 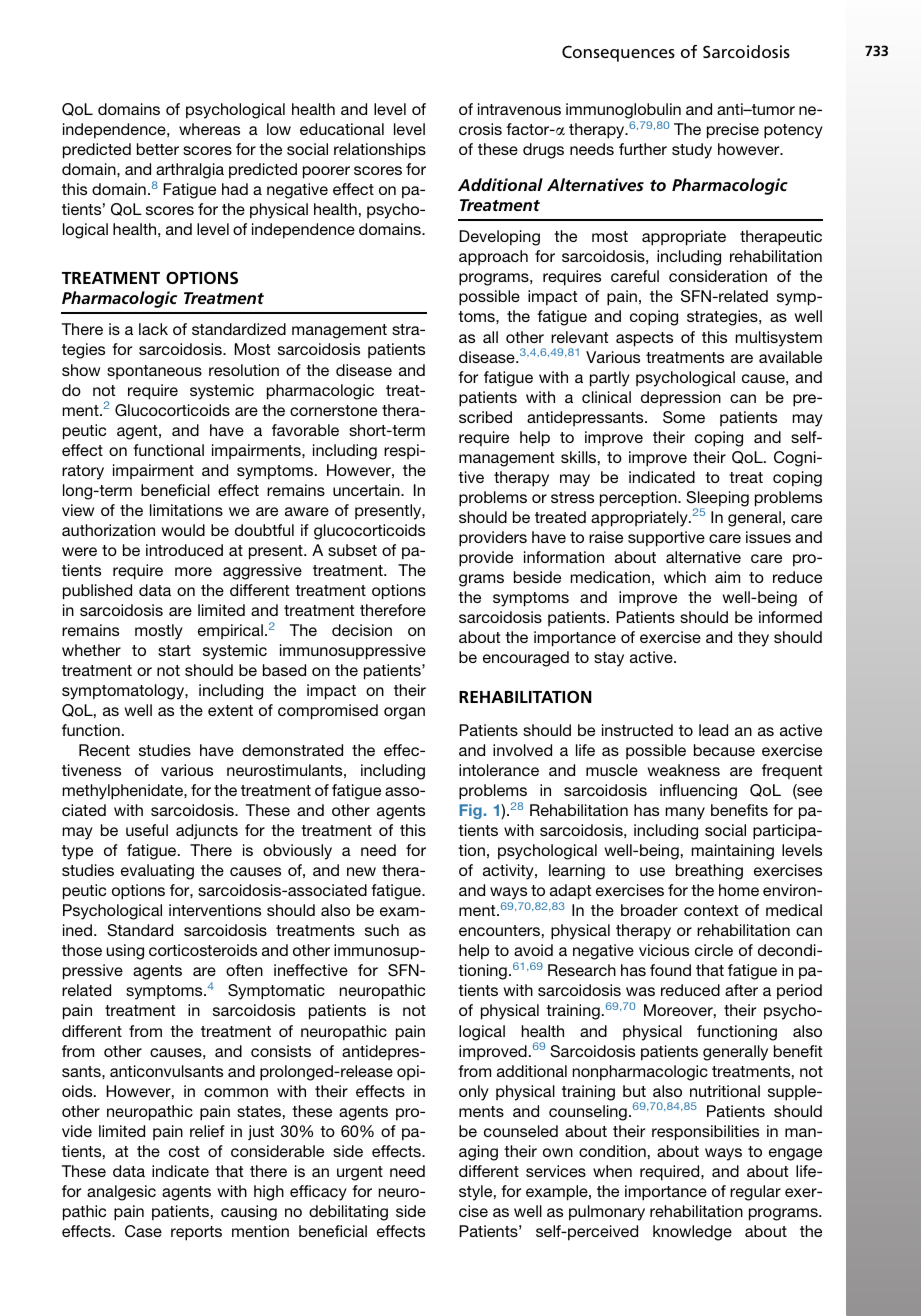 I want to click on study, so click(x=692, y=151).
